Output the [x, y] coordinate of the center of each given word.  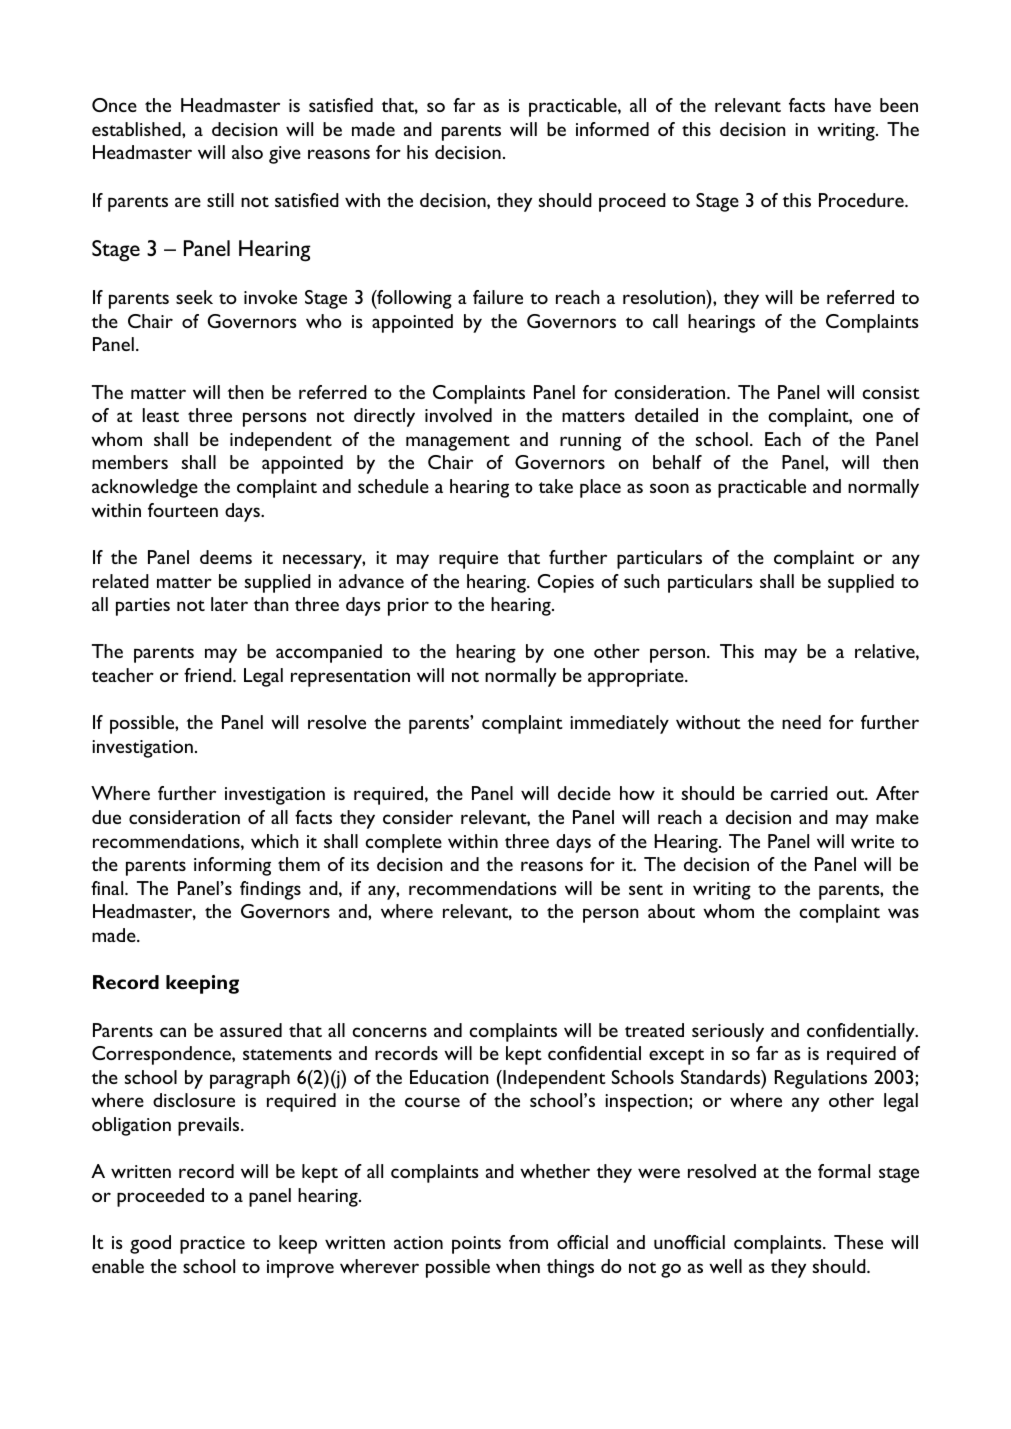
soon [669, 488]
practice [212, 1245]
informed [612, 129]
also [247, 152]
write [872, 841]
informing [232, 866]
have [853, 105]
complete [403, 843]
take [556, 486]
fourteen [183, 510]
